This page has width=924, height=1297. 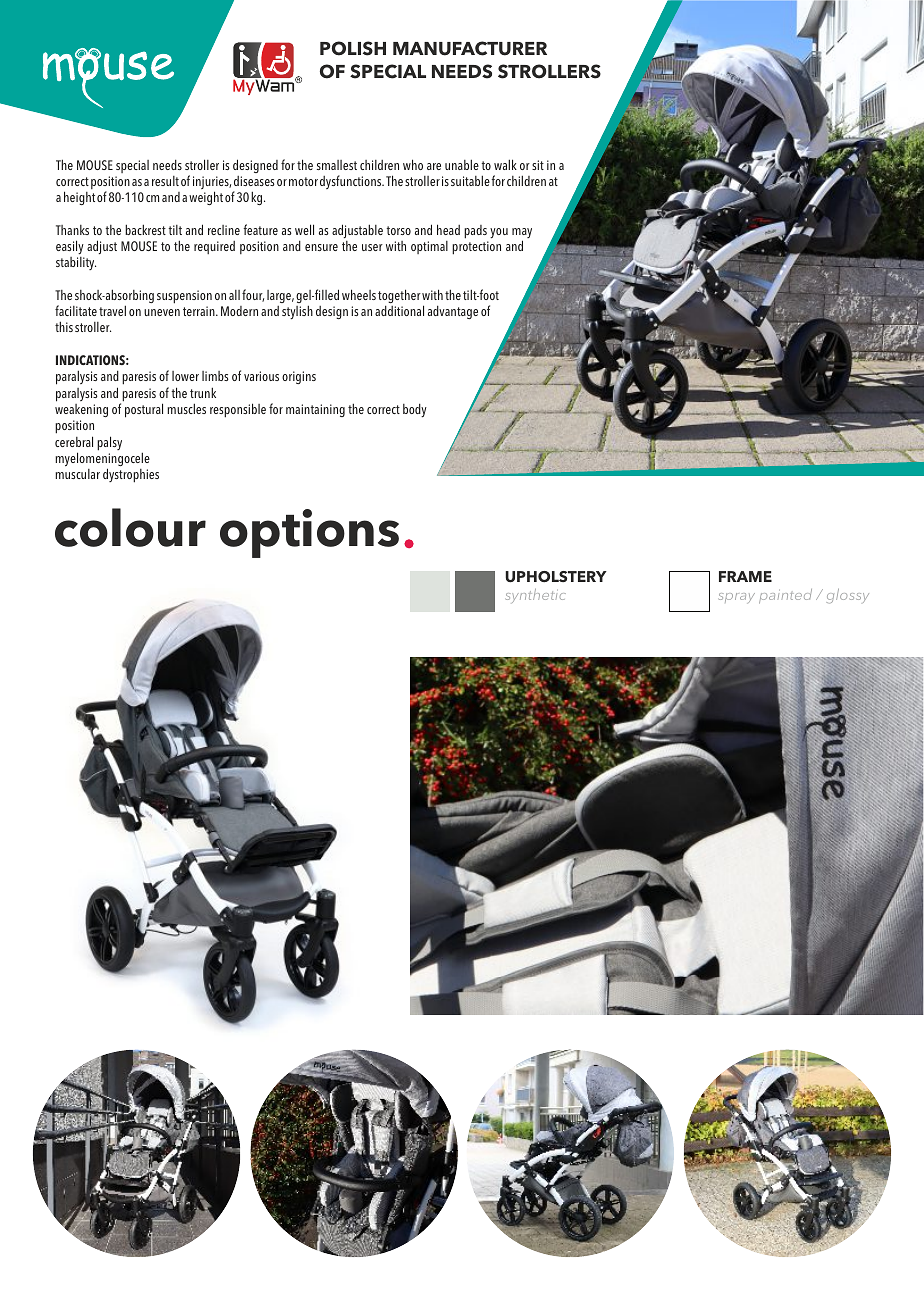 I want to click on synthetic, so click(x=536, y=596).
